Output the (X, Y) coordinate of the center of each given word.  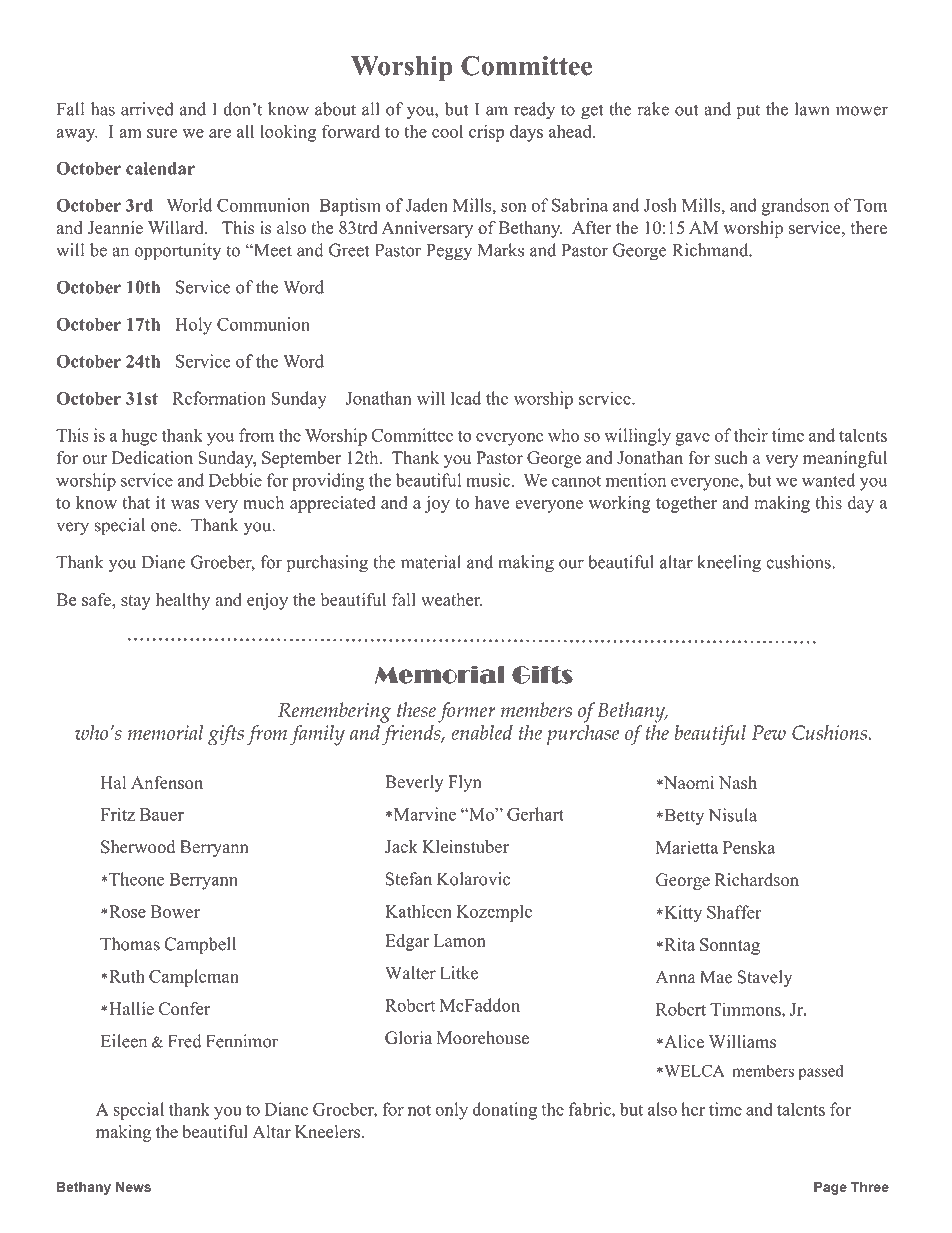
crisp (486, 133)
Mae (716, 977)
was (185, 504)
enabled (482, 732)
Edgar (407, 942)
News (133, 1187)
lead (466, 398)
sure (162, 133)
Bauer (162, 814)
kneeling (729, 564)
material (431, 562)
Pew (769, 732)
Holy (193, 326)
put (748, 111)
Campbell (200, 945)
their (751, 435)
